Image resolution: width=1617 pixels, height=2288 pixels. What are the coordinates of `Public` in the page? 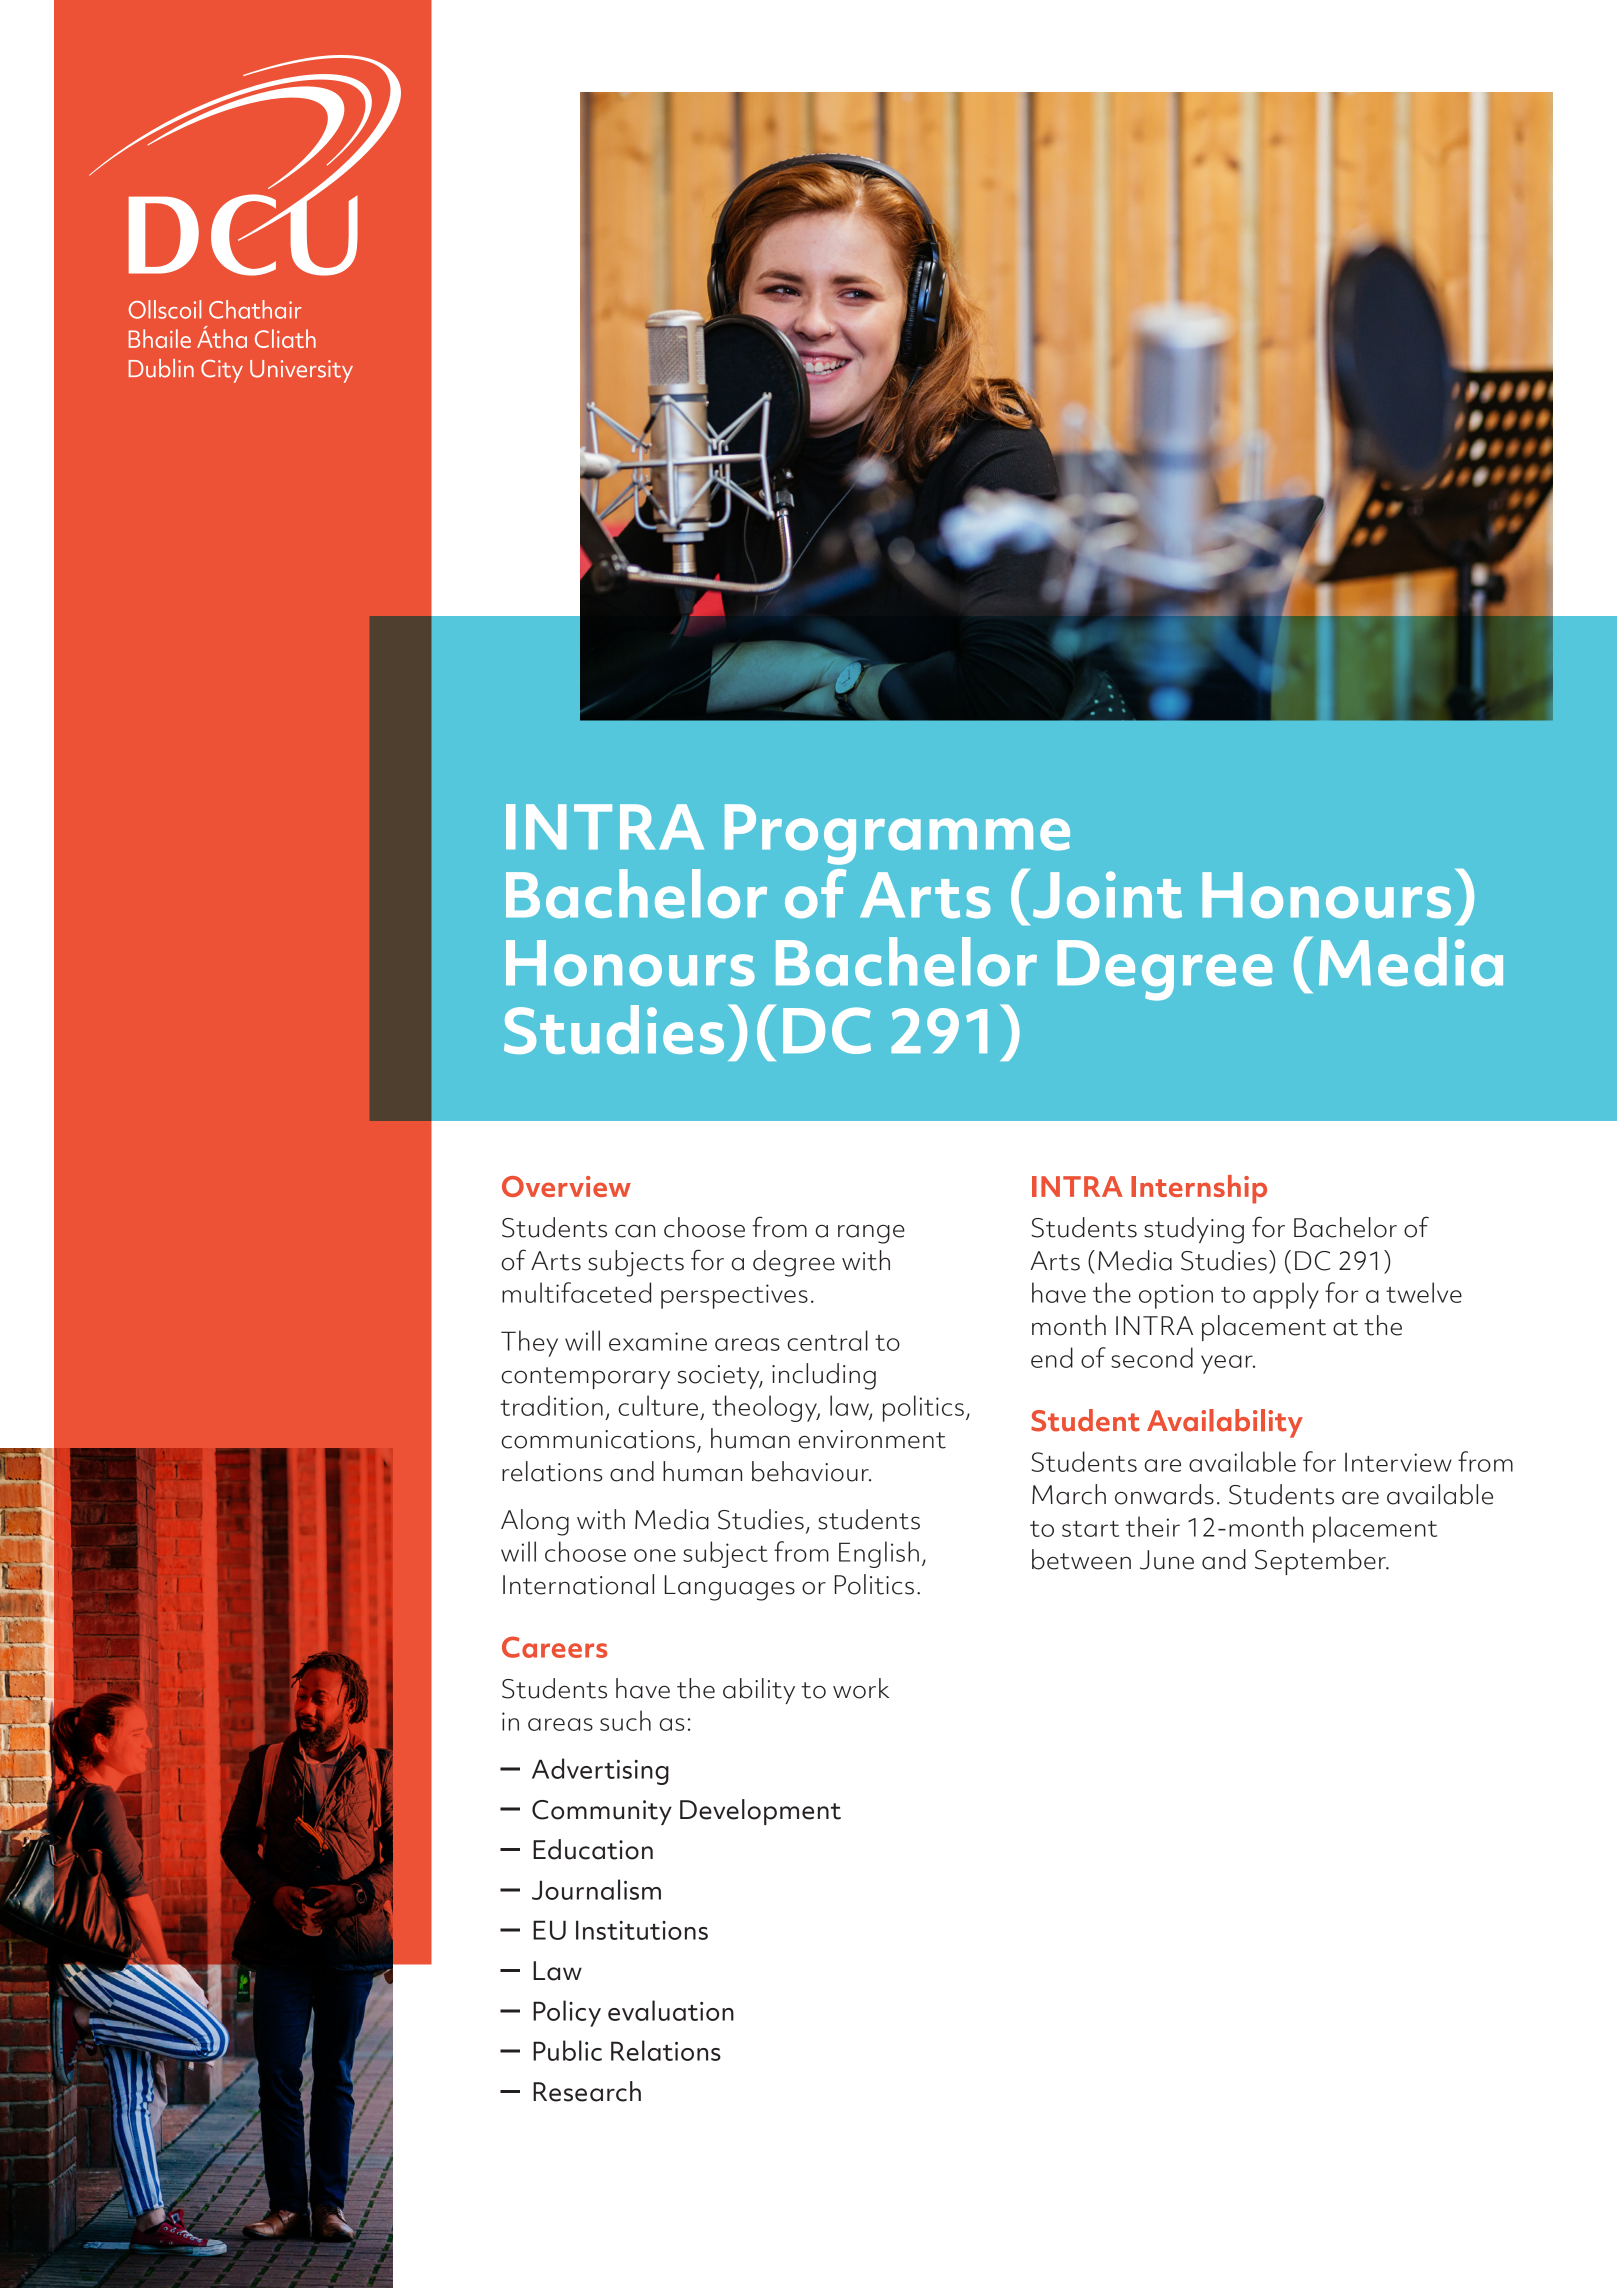 It's located at (567, 2050).
